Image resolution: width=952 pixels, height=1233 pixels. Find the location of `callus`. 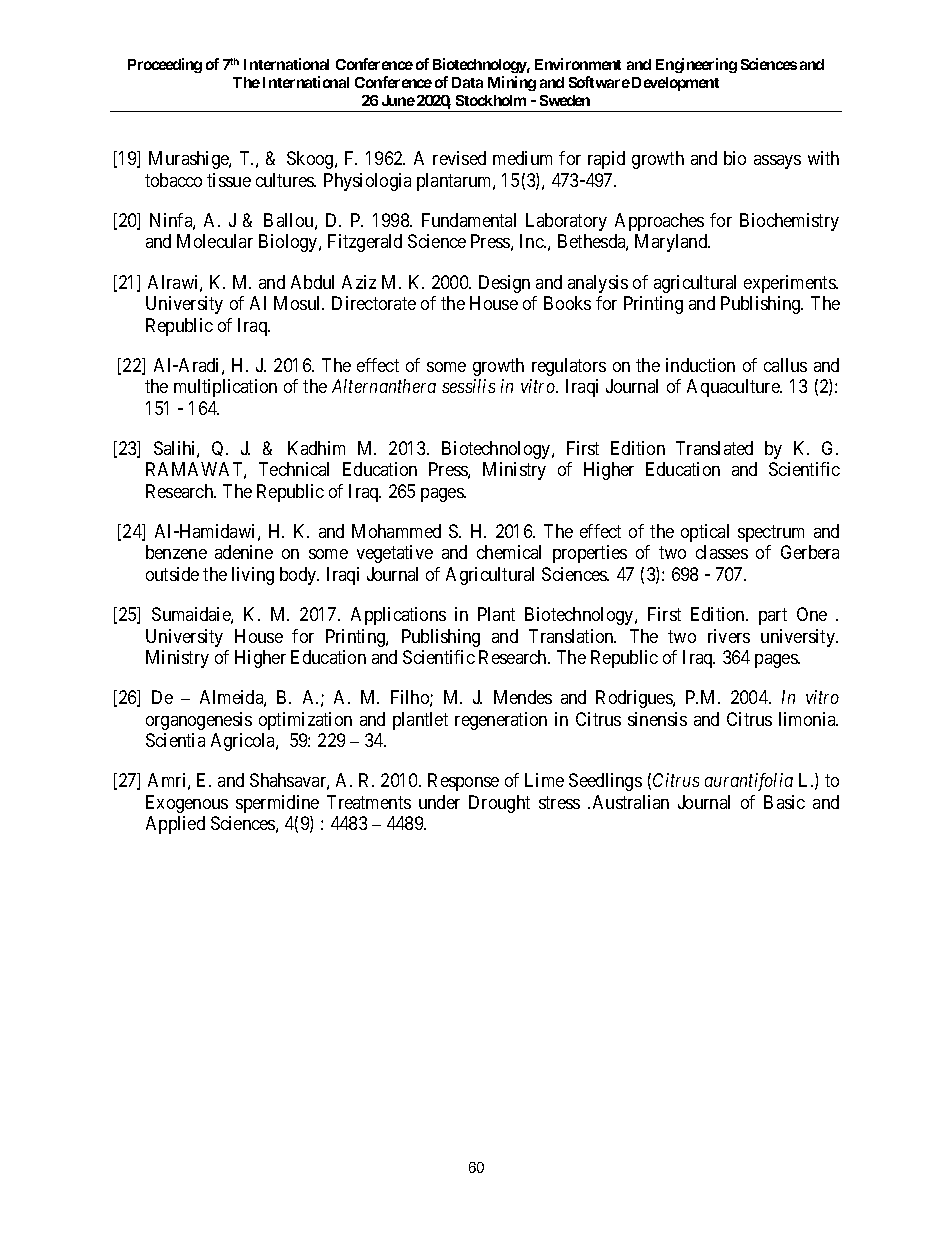

callus is located at coordinates (785, 365).
